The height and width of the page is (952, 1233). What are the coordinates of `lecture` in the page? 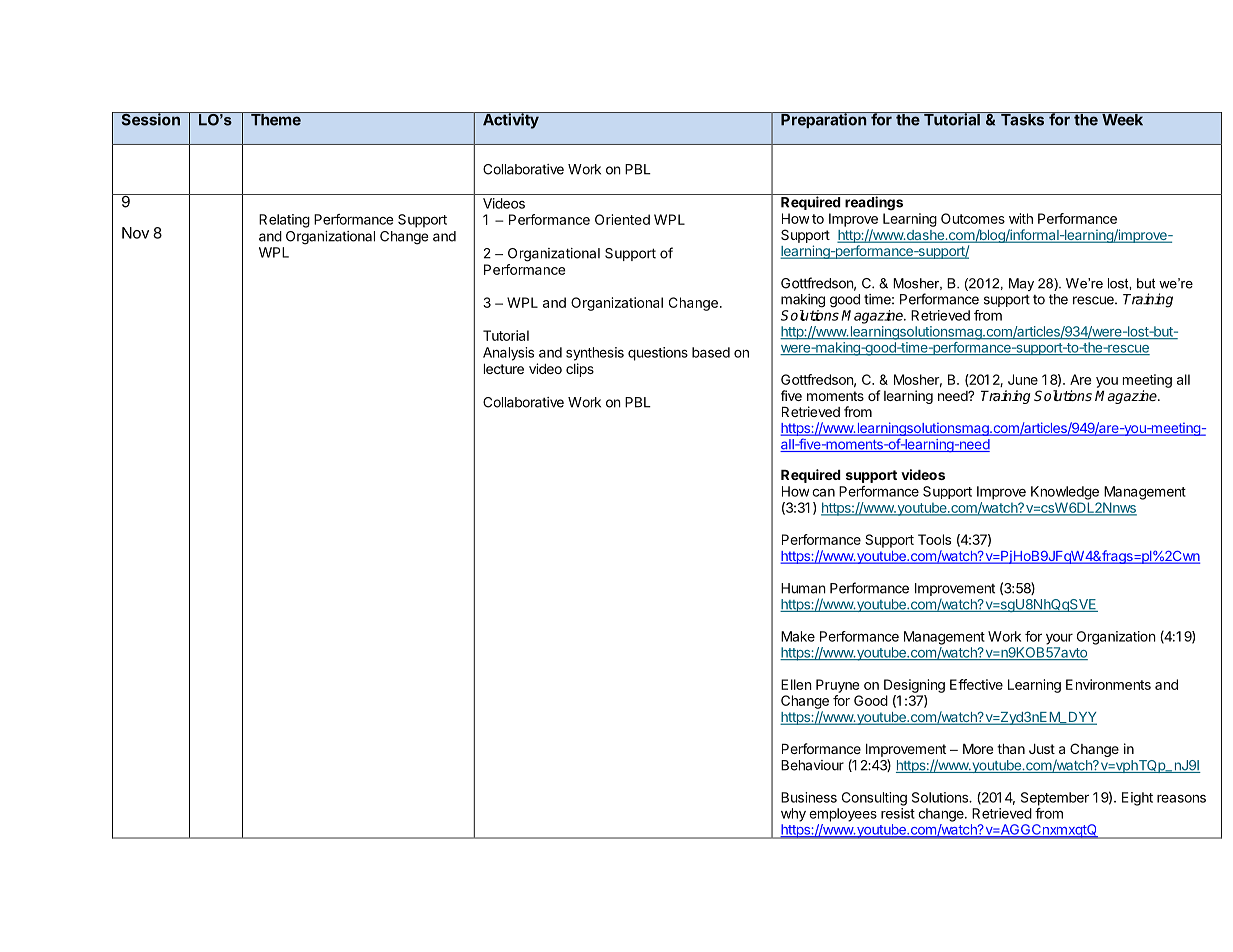 It's located at (504, 369).
